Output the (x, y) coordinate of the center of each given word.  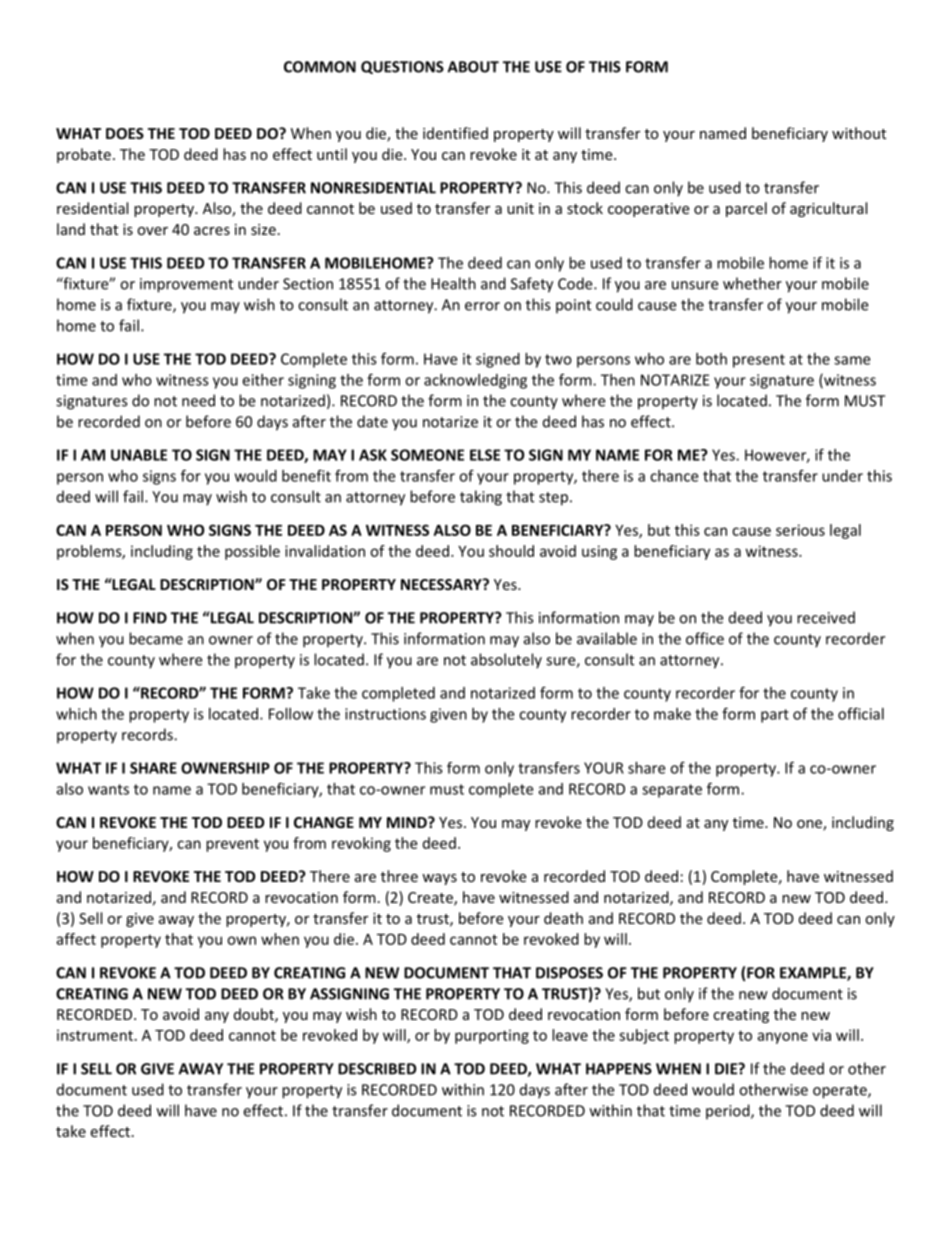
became (156, 638)
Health (453, 283)
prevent (232, 845)
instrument (95, 1035)
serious (800, 530)
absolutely (506, 661)
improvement (186, 285)
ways (439, 879)
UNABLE (139, 455)
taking (481, 498)
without (859, 133)
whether (752, 283)
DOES (125, 133)
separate (672, 791)
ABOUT (473, 67)
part (775, 716)
